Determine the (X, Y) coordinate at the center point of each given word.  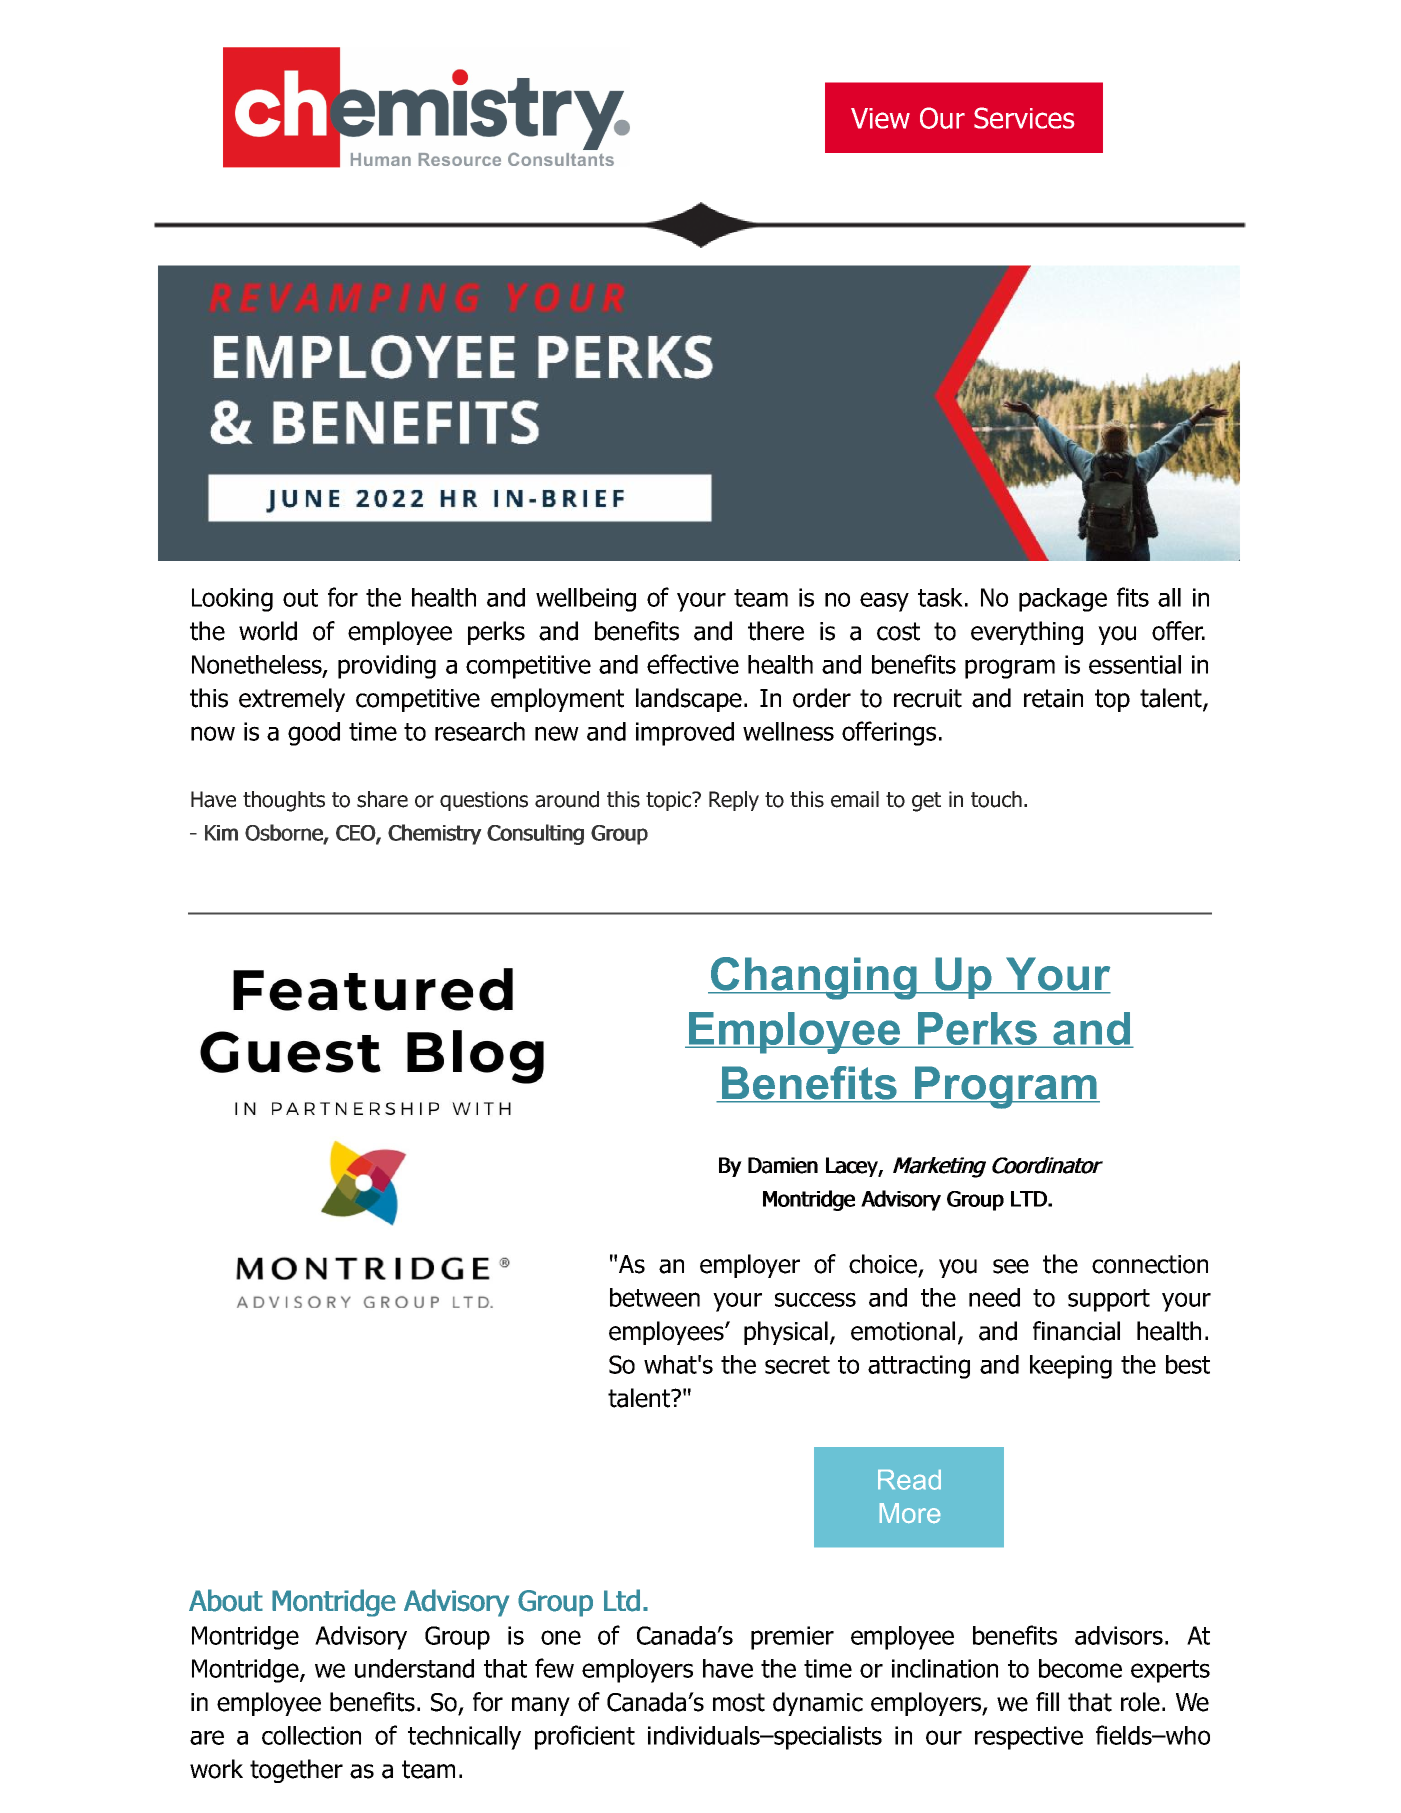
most (739, 1702)
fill (1047, 1701)
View (880, 118)
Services (1024, 118)
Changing (813, 978)
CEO (356, 834)
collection (311, 1735)
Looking (232, 600)
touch (996, 799)
